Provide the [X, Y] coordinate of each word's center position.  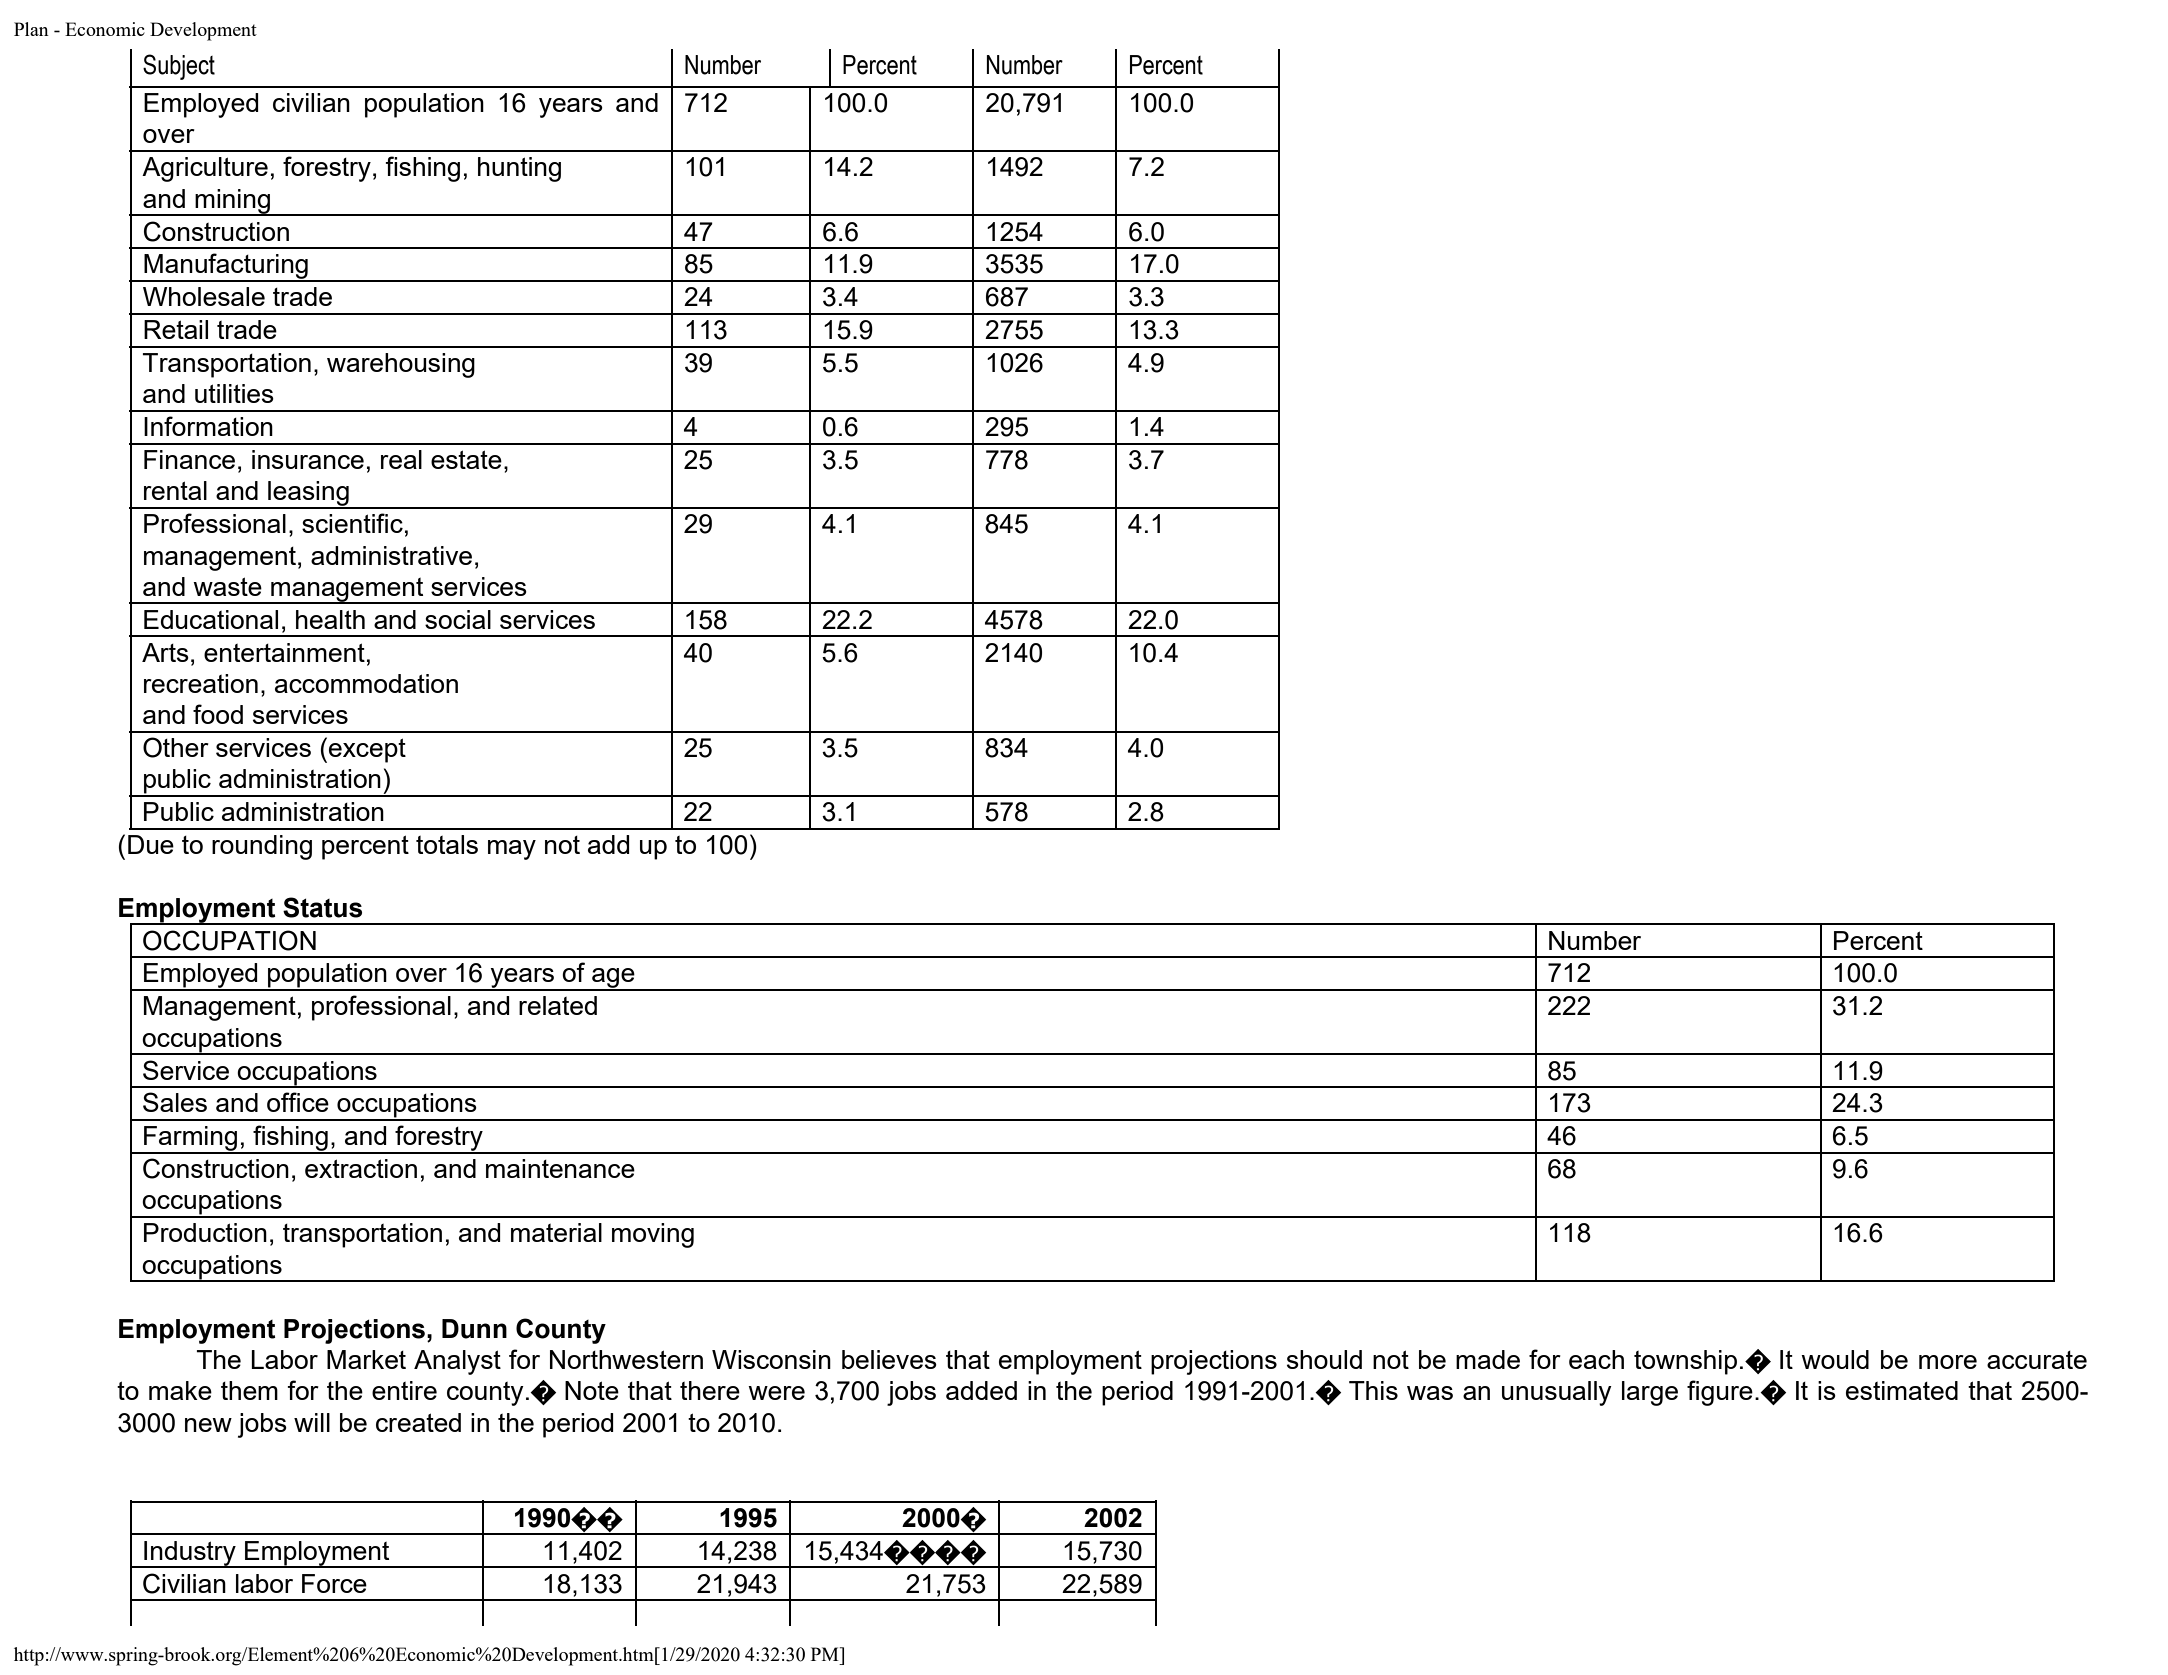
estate [466, 459]
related [558, 1005]
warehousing [401, 365]
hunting [519, 169]
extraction [361, 1168]
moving [653, 1235]
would [1835, 1359]
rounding [262, 847]
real [401, 459]
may [512, 850]
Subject [179, 67]
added [981, 1390]
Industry [190, 1554]
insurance [308, 459]
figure [1720, 1393]
